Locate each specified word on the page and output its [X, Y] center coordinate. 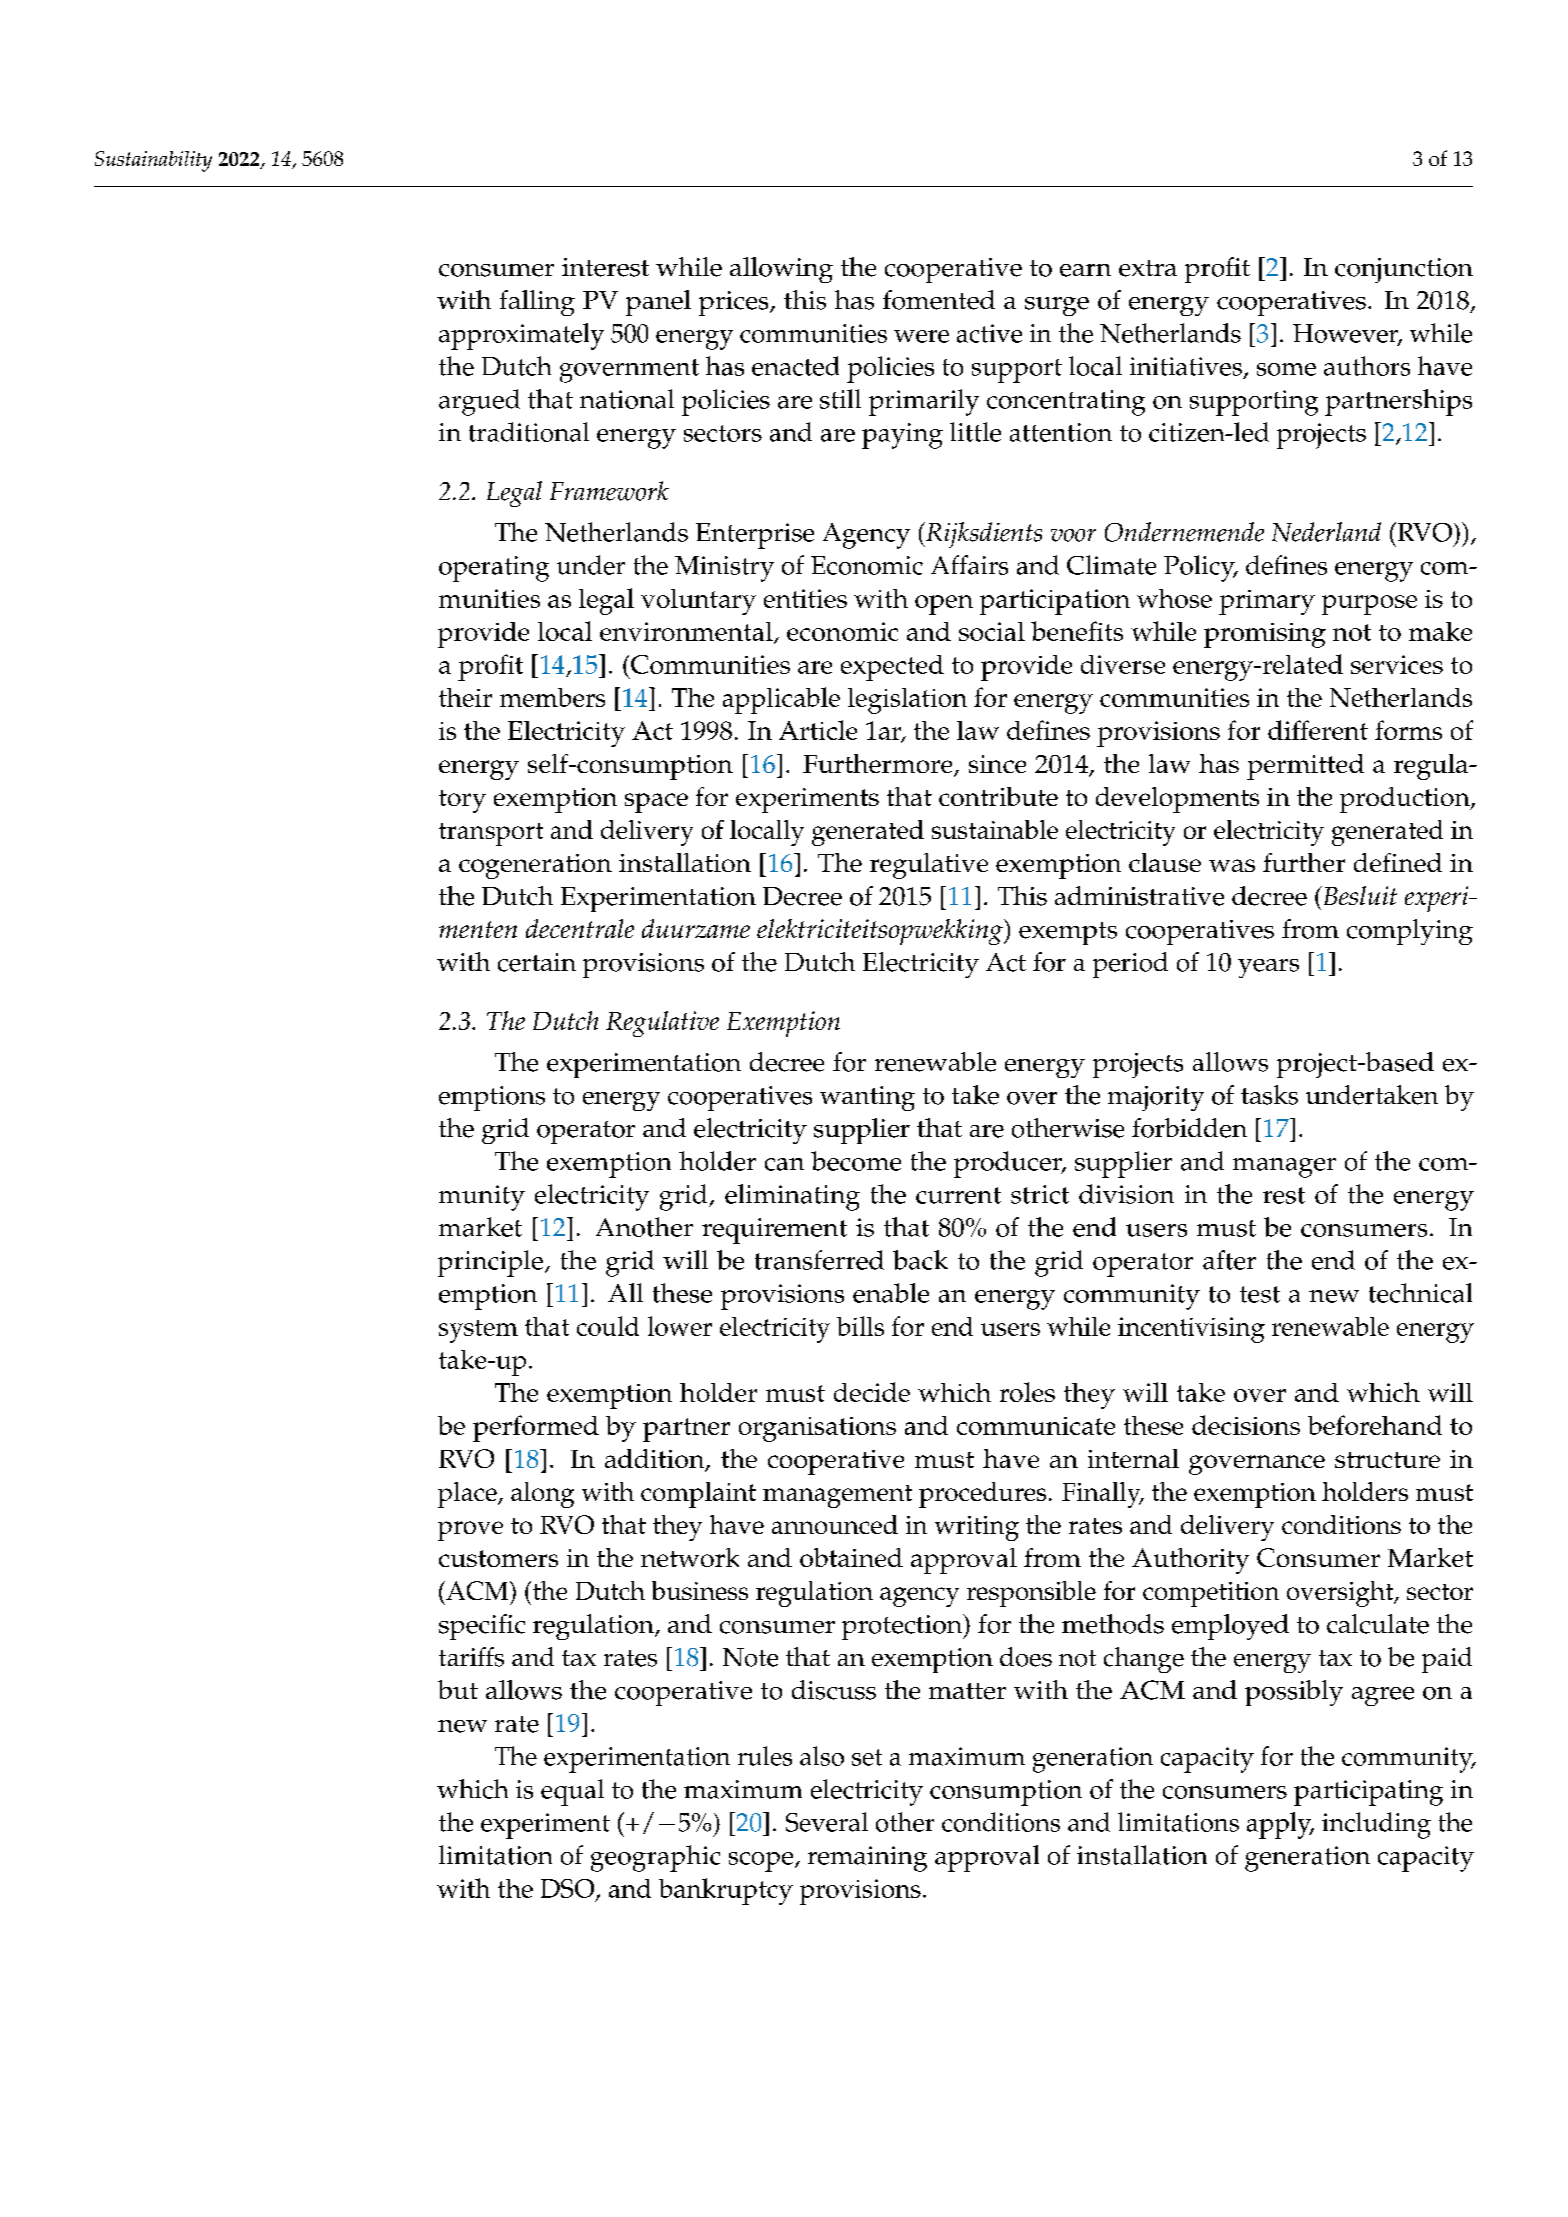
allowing [781, 270]
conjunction [1404, 270]
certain [537, 962]
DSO [569, 1889]
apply [1280, 1825]
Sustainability [153, 161]
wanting [867, 1098]
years [1268, 968]
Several [827, 1822]
